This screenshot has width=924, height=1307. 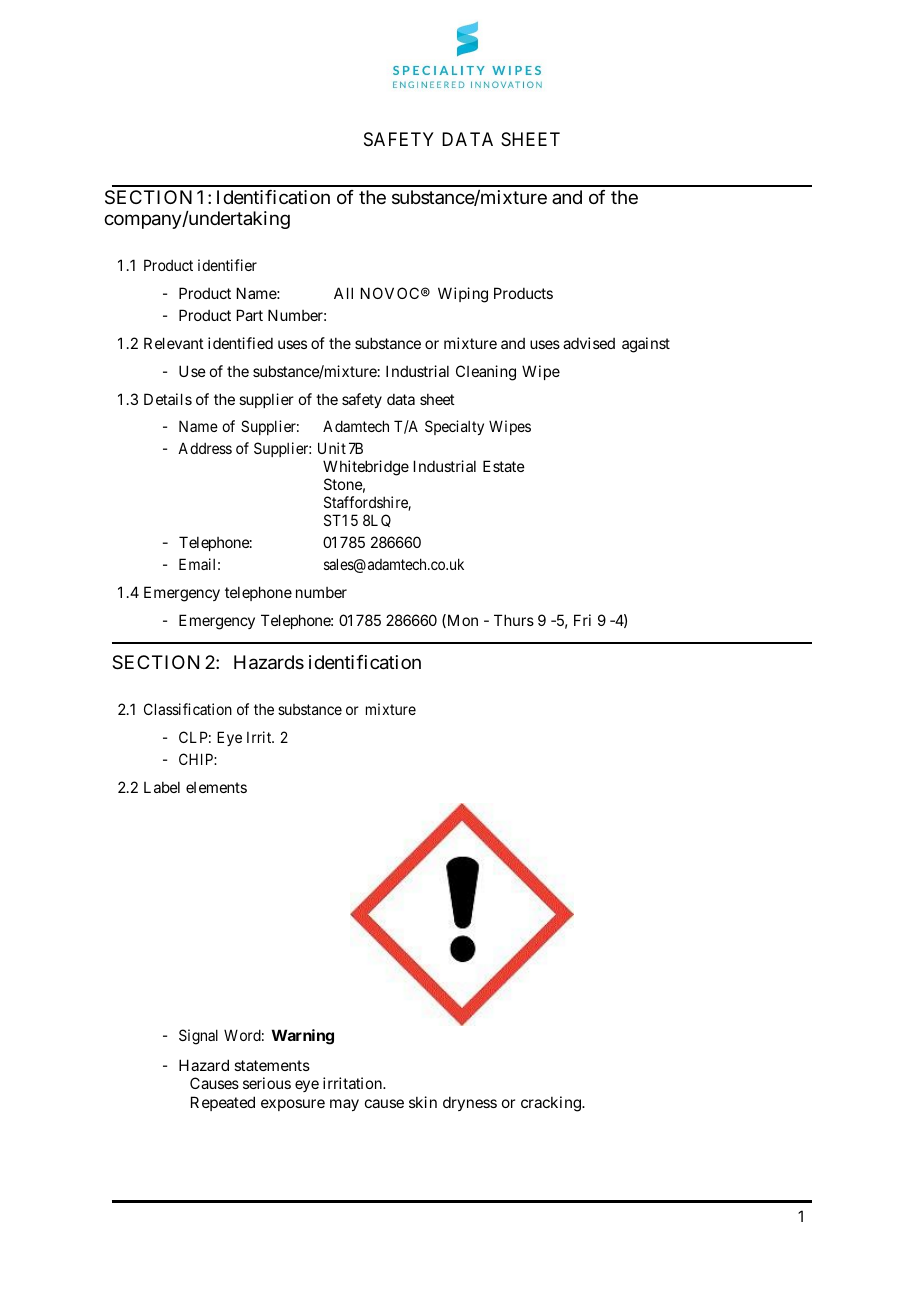 What do you see at coordinates (216, 787) in the screenshot?
I see `elements` at bounding box center [216, 787].
